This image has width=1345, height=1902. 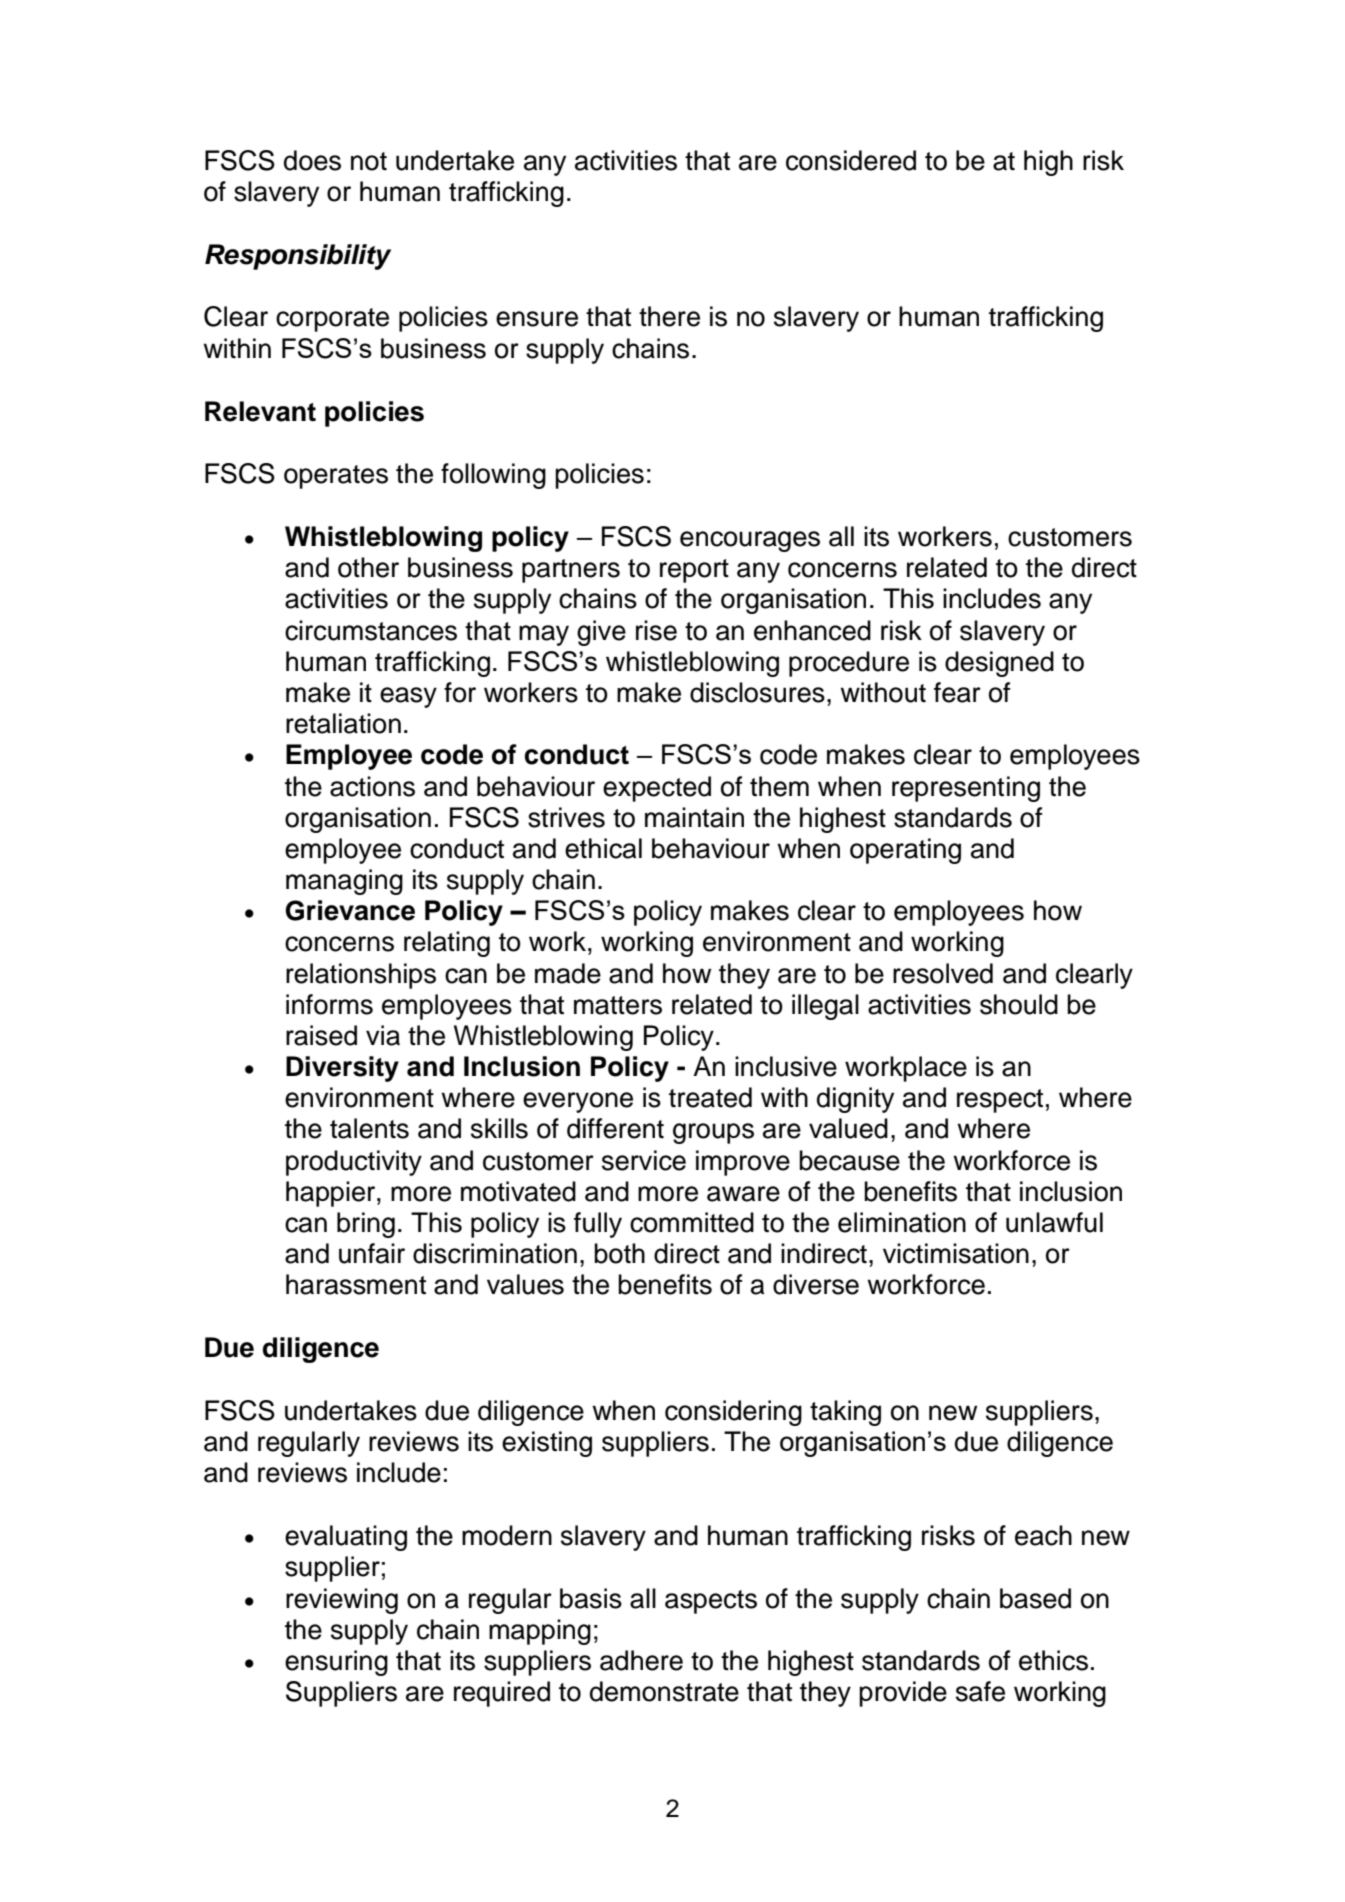 What do you see at coordinates (957, 692) in the image?
I see `fear` at bounding box center [957, 692].
